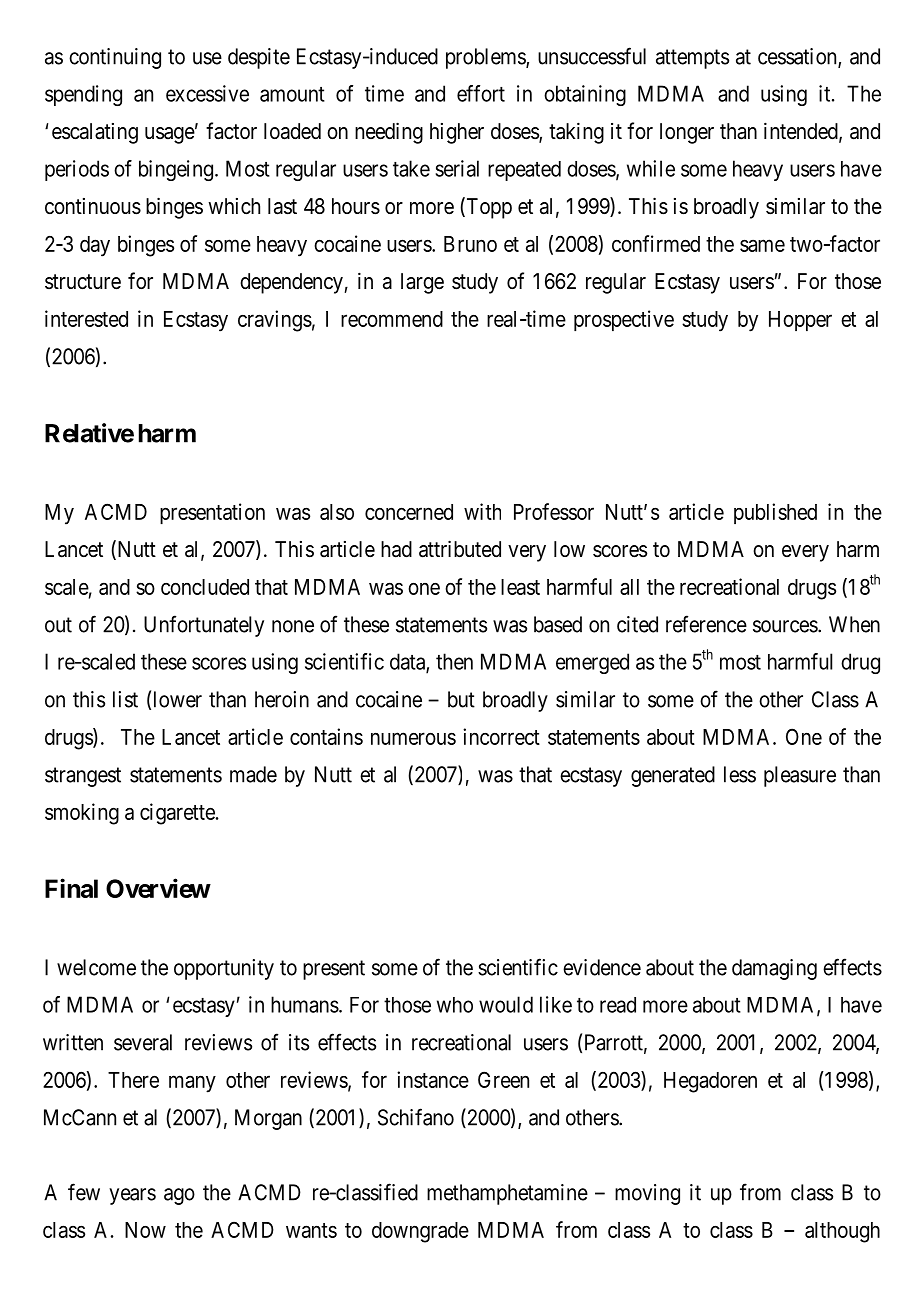 The width and height of the page is (924, 1308). What do you see at coordinates (86, 318) in the page?
I see `interested` at bounding box center [86, 318].
